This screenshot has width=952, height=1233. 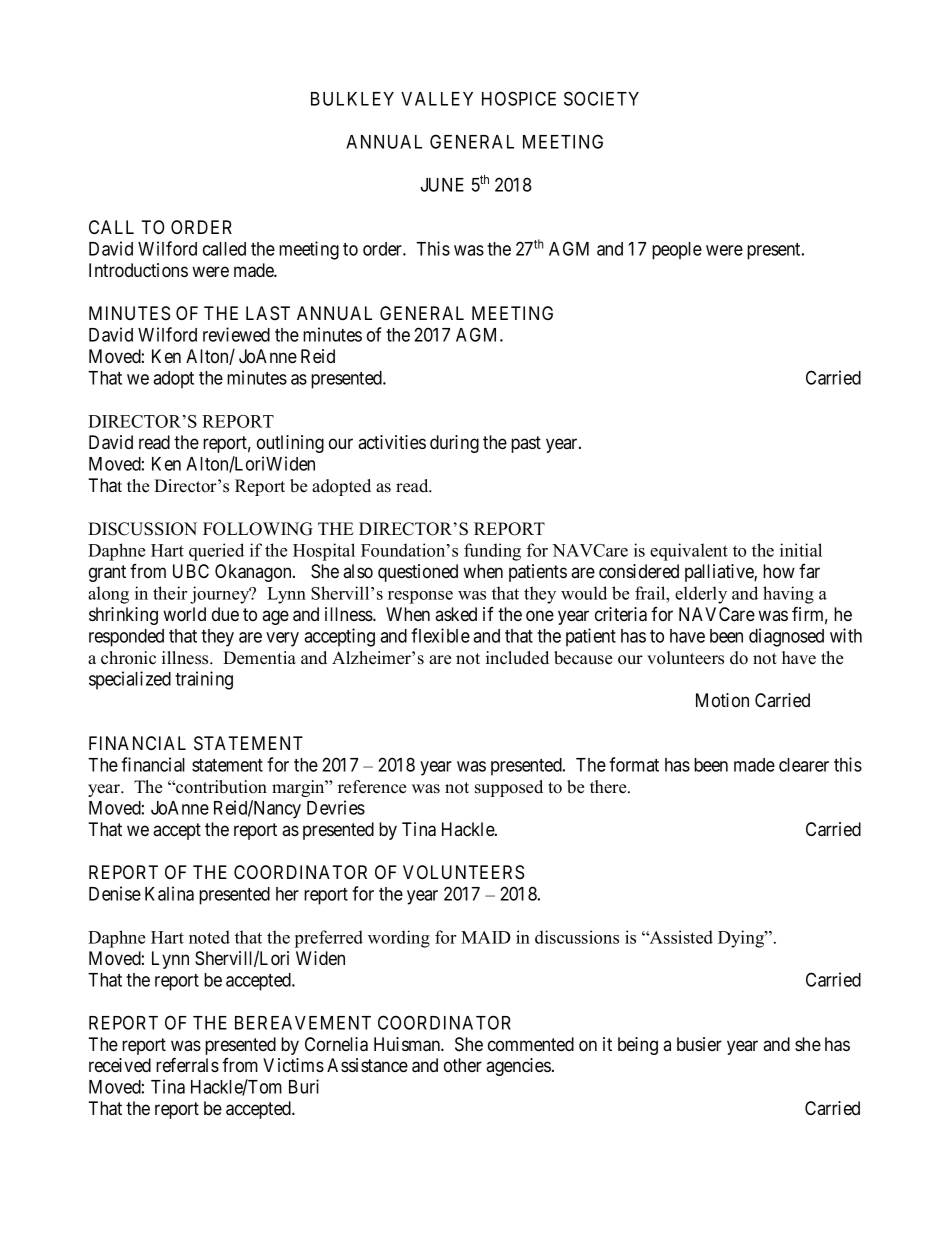 I want to click on training, so click(x=204, y=680).
